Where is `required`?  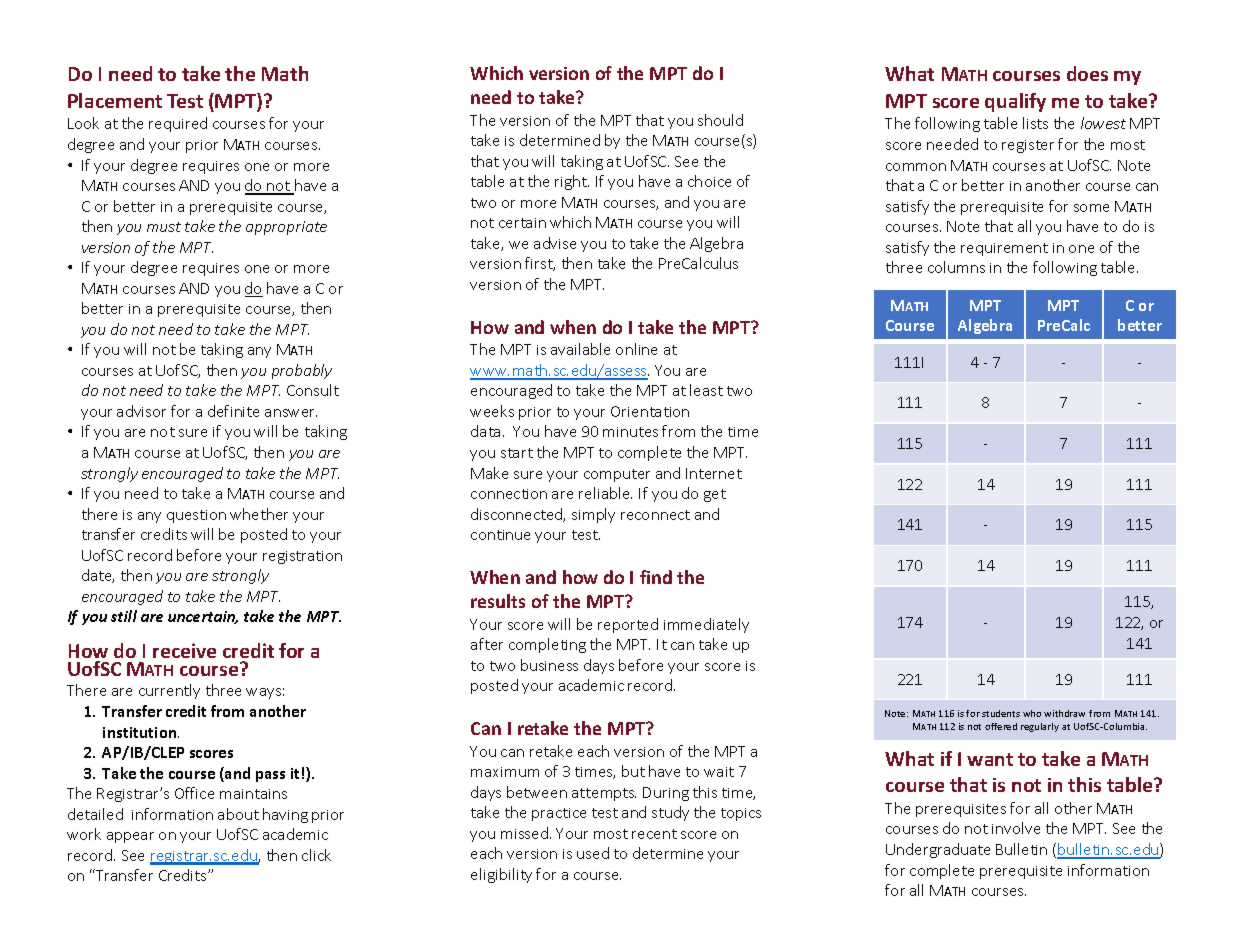 required is located at coordinates (178, 124).
